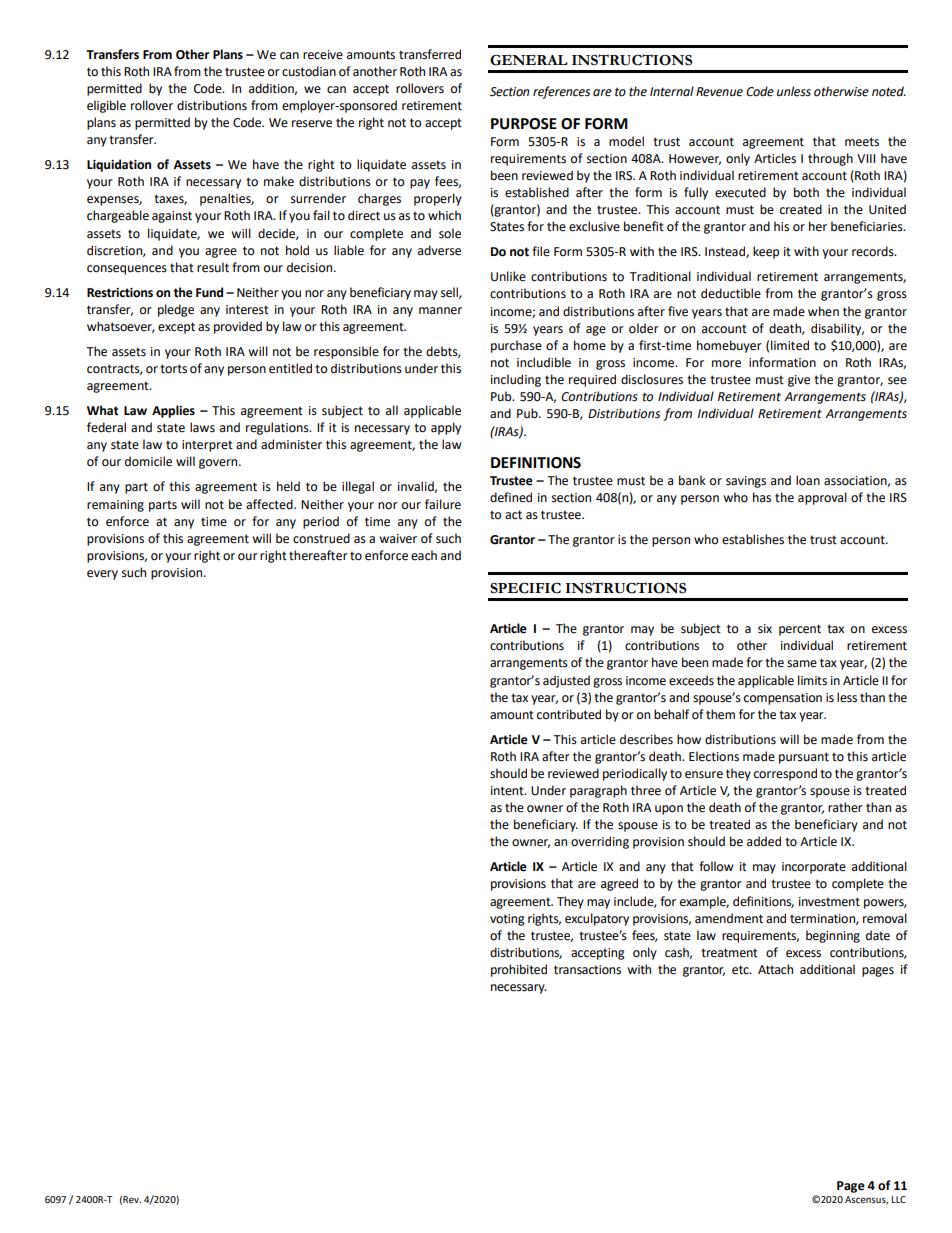 This screenshot has height=1233, width=952. I want to click on every, so click(102, 575).
